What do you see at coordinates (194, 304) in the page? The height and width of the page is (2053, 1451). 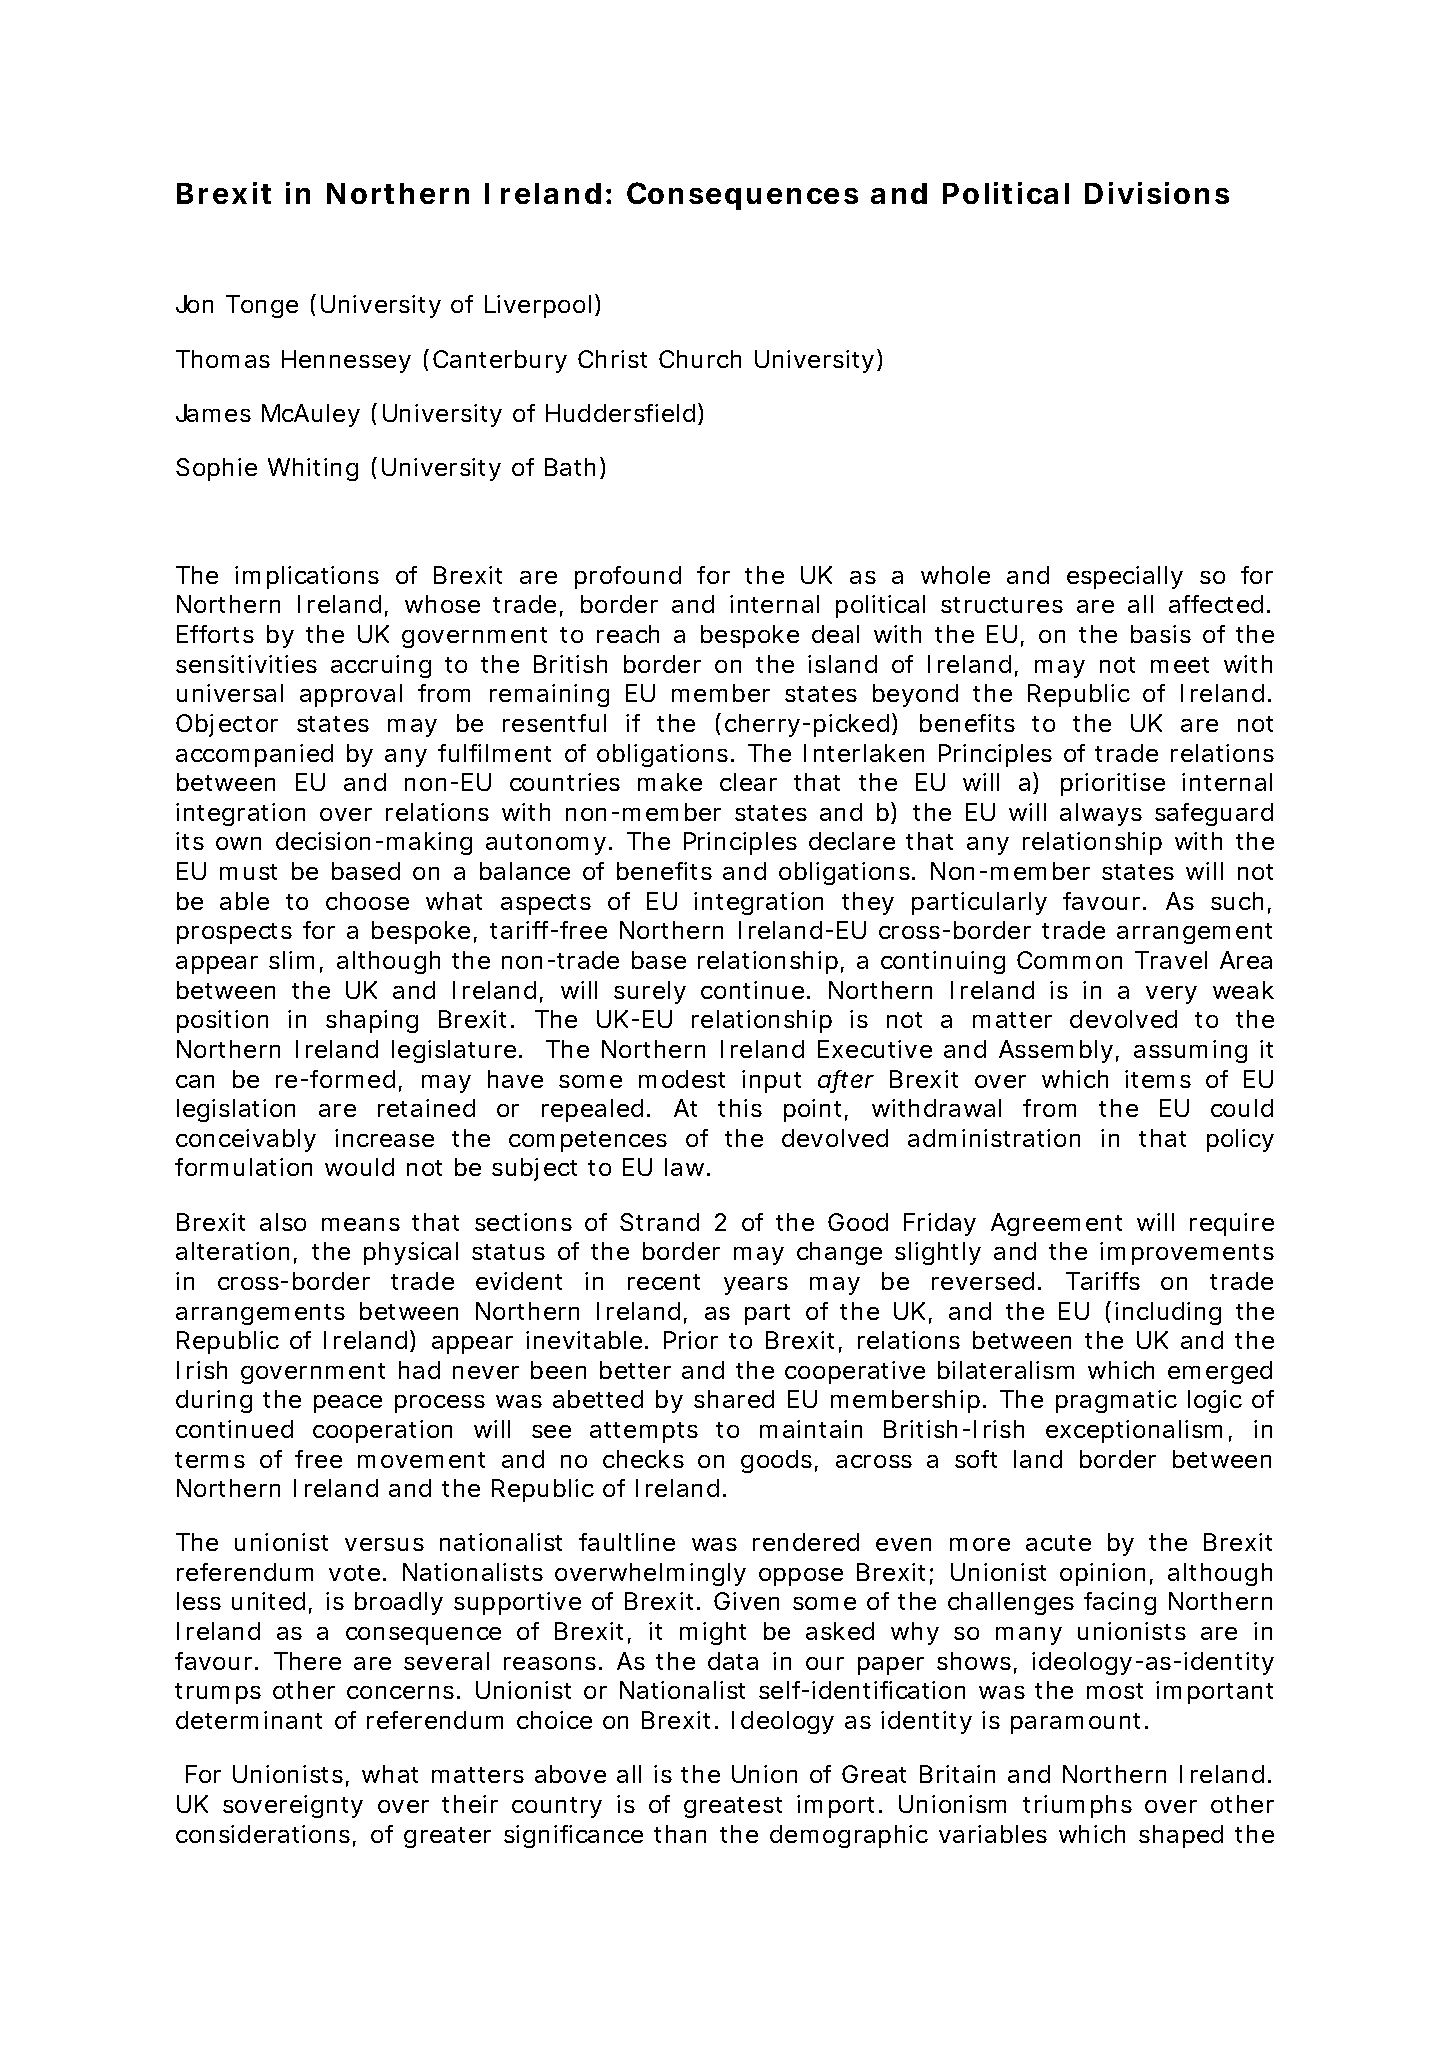 I see `Jon` at bounding box center [194, 304].
